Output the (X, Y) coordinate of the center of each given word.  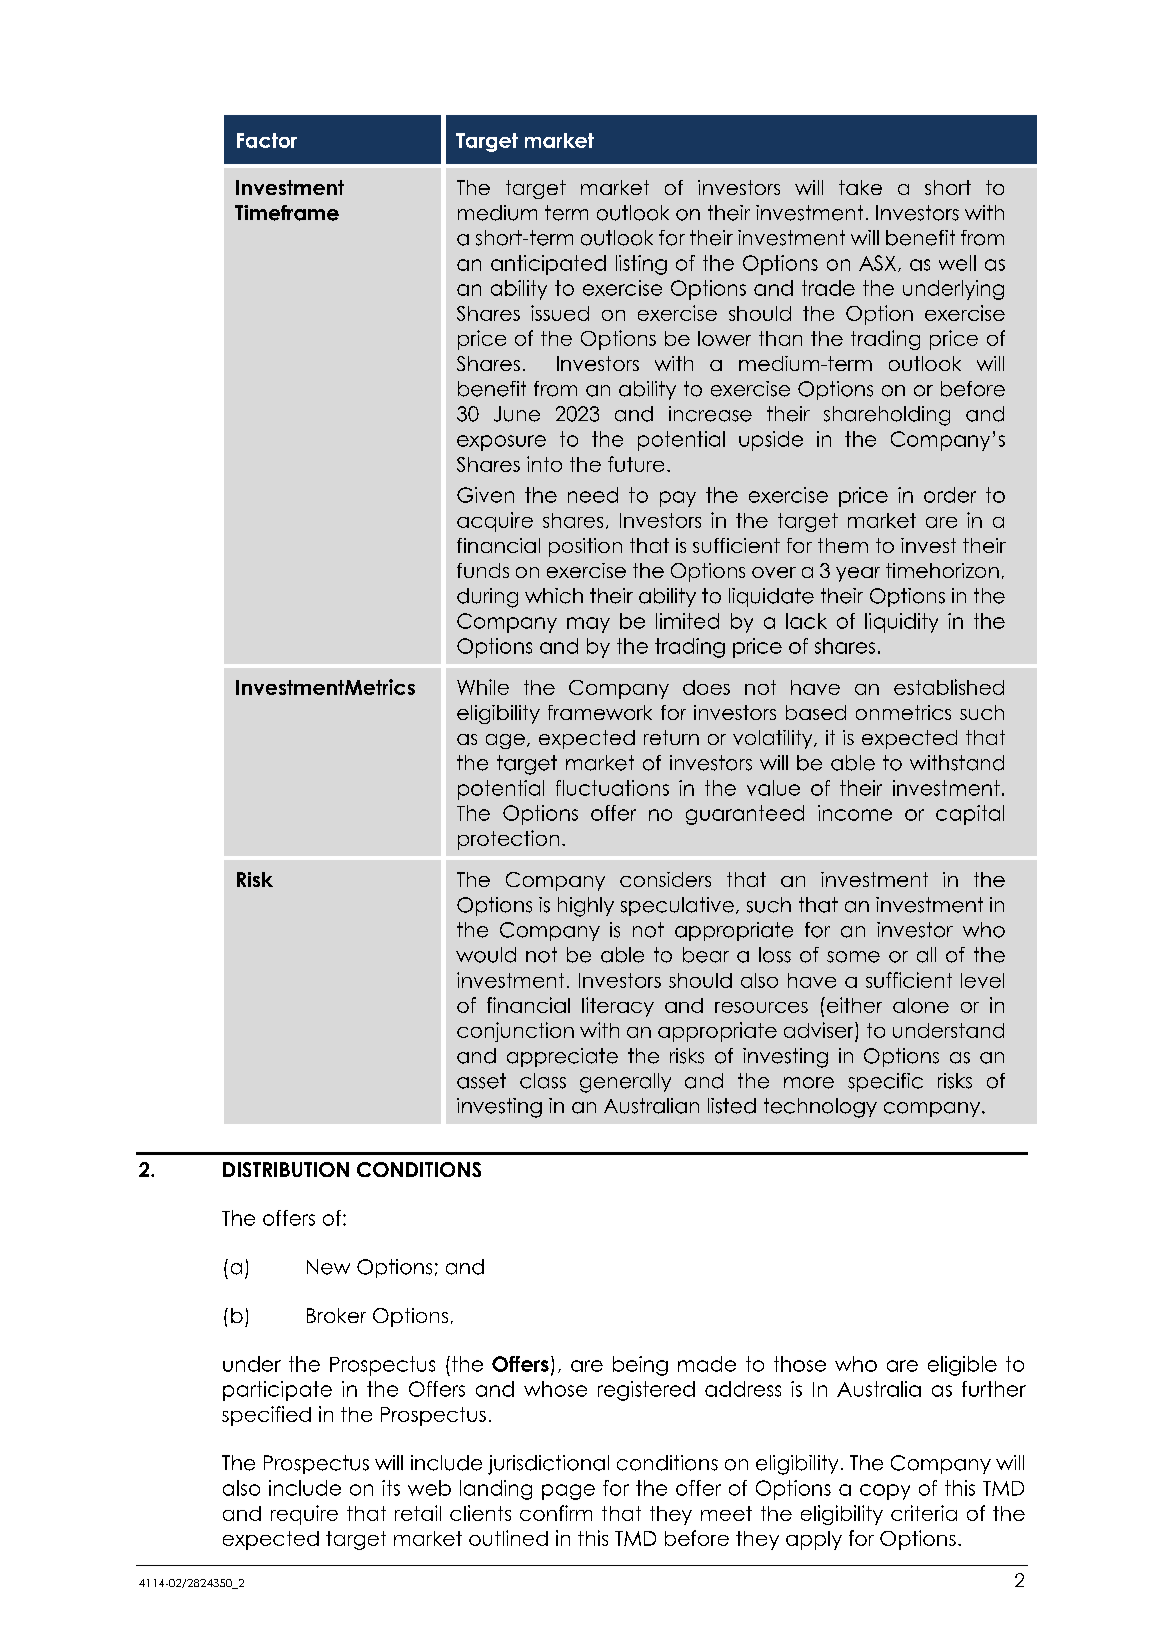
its (391, 1488)
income (855, 813)
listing (641, 265)
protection (508, 840)
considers (665, 879)
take (860, 187)
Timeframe (287, 213)
